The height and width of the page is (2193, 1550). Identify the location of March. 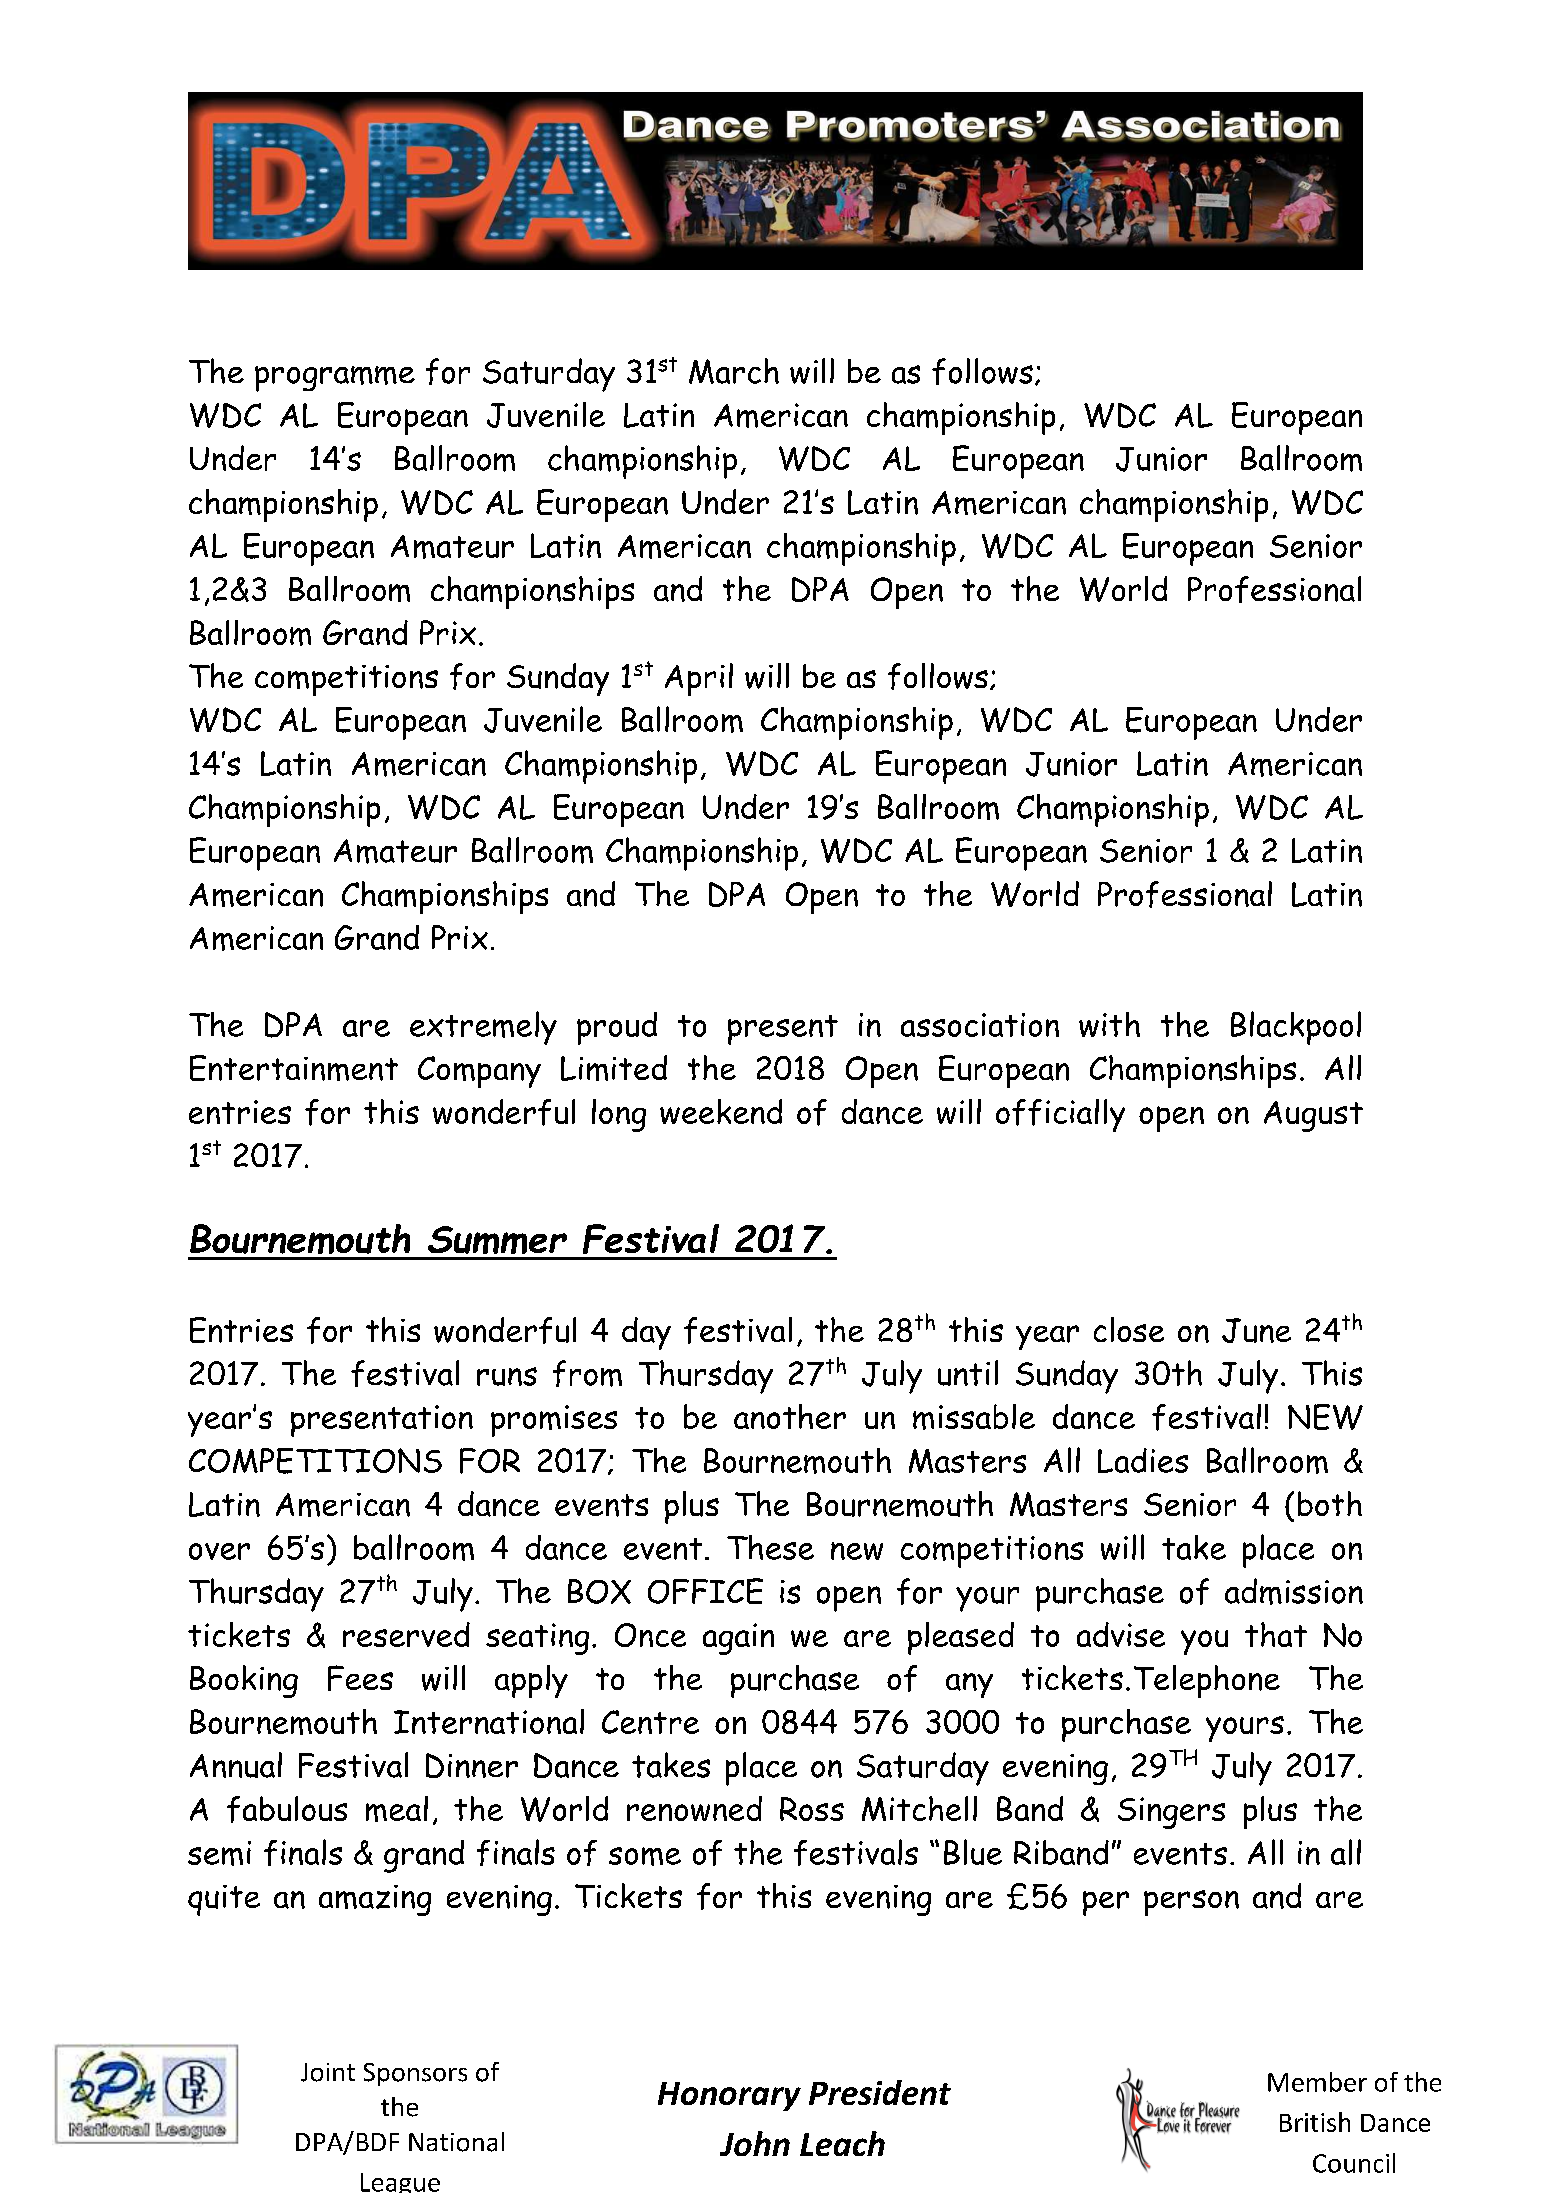
(734, 371).
